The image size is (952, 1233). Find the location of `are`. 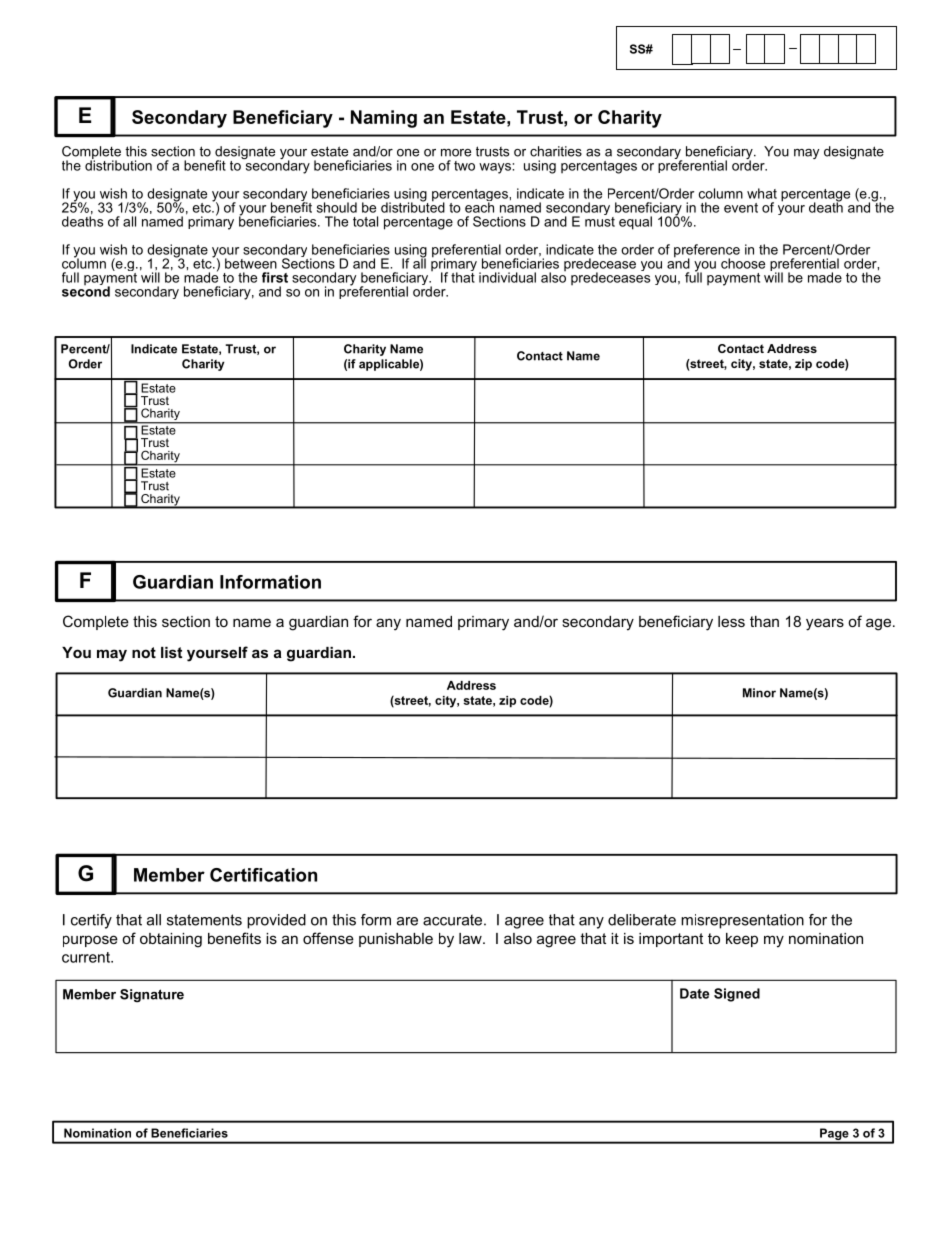

are is located at coordinates (407, 921).
